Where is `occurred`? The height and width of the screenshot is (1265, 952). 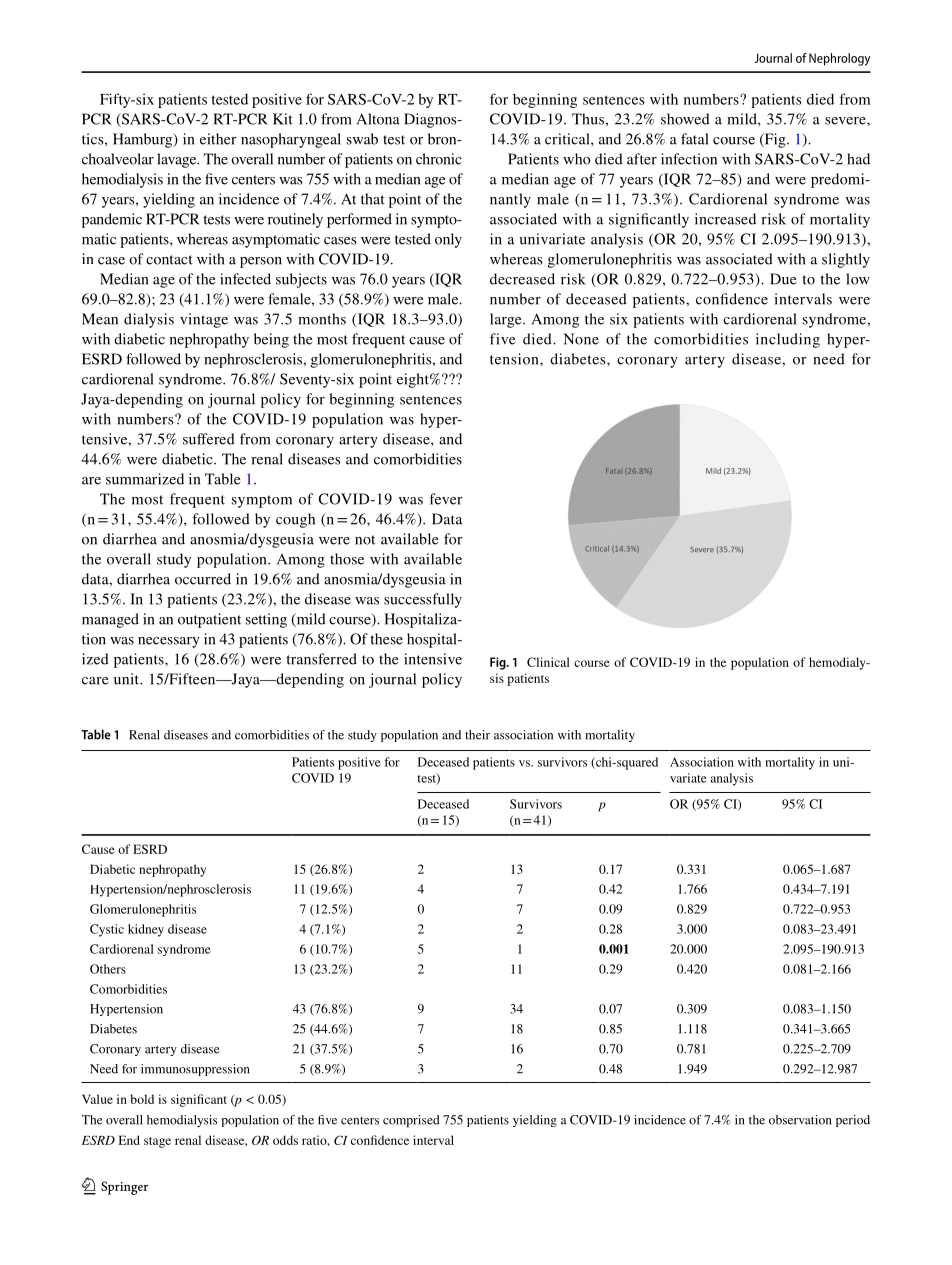 occurred is located at coordinates (203, 579).
